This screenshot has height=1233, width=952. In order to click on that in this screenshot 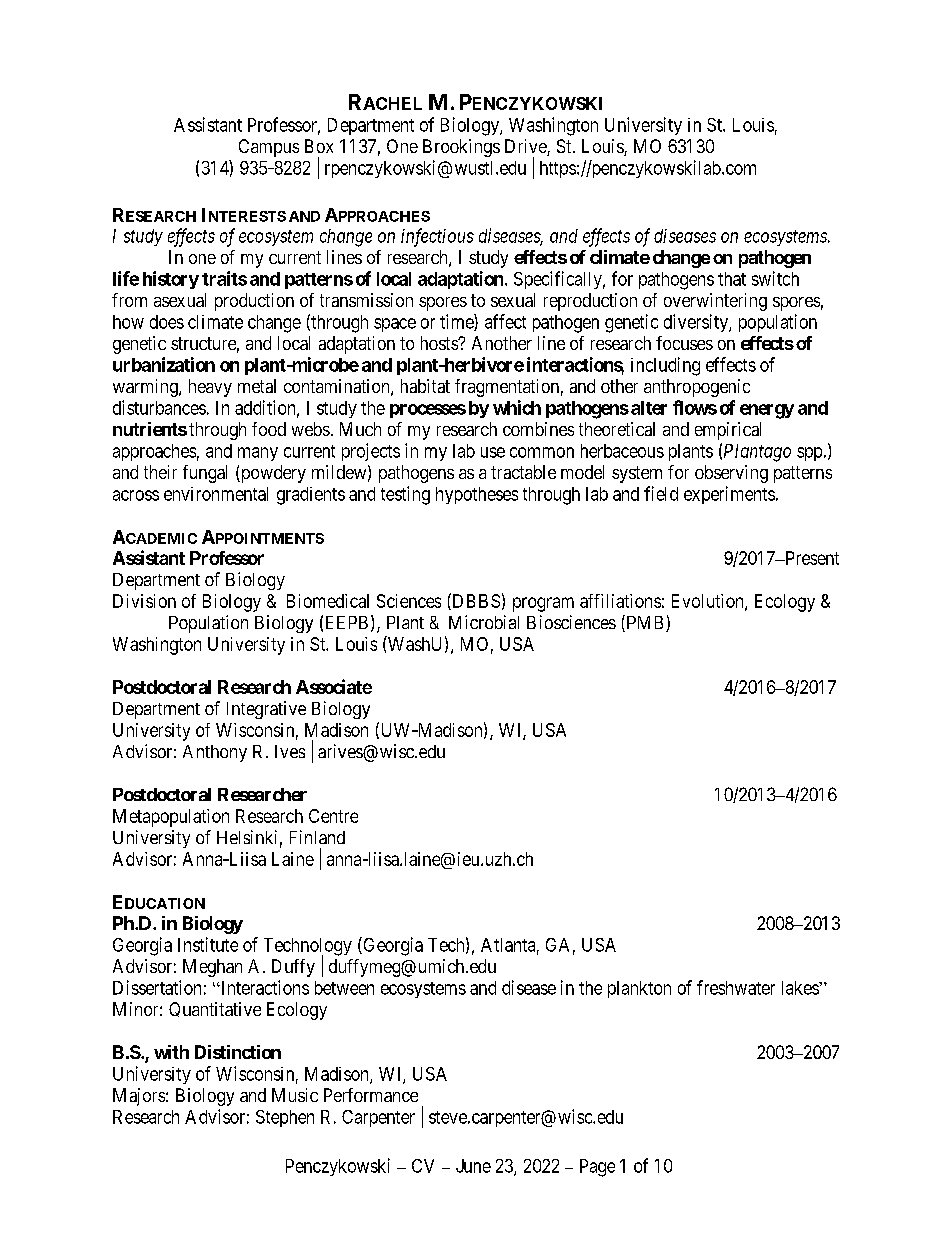, I will do `click(732, 279)`.
